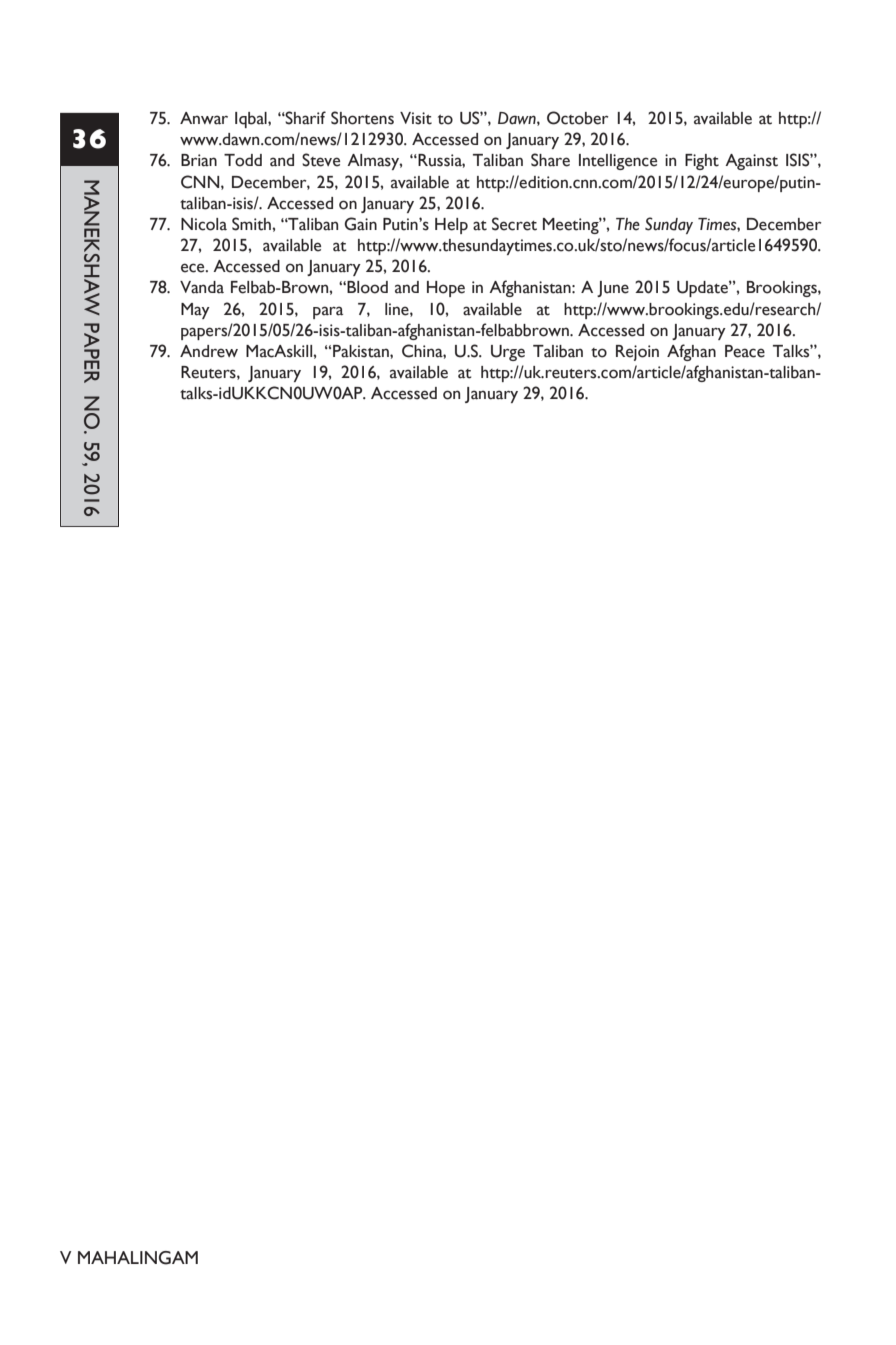 The width and height of the document is (896, 1345). I want to click on Help, so click(451, 226).
